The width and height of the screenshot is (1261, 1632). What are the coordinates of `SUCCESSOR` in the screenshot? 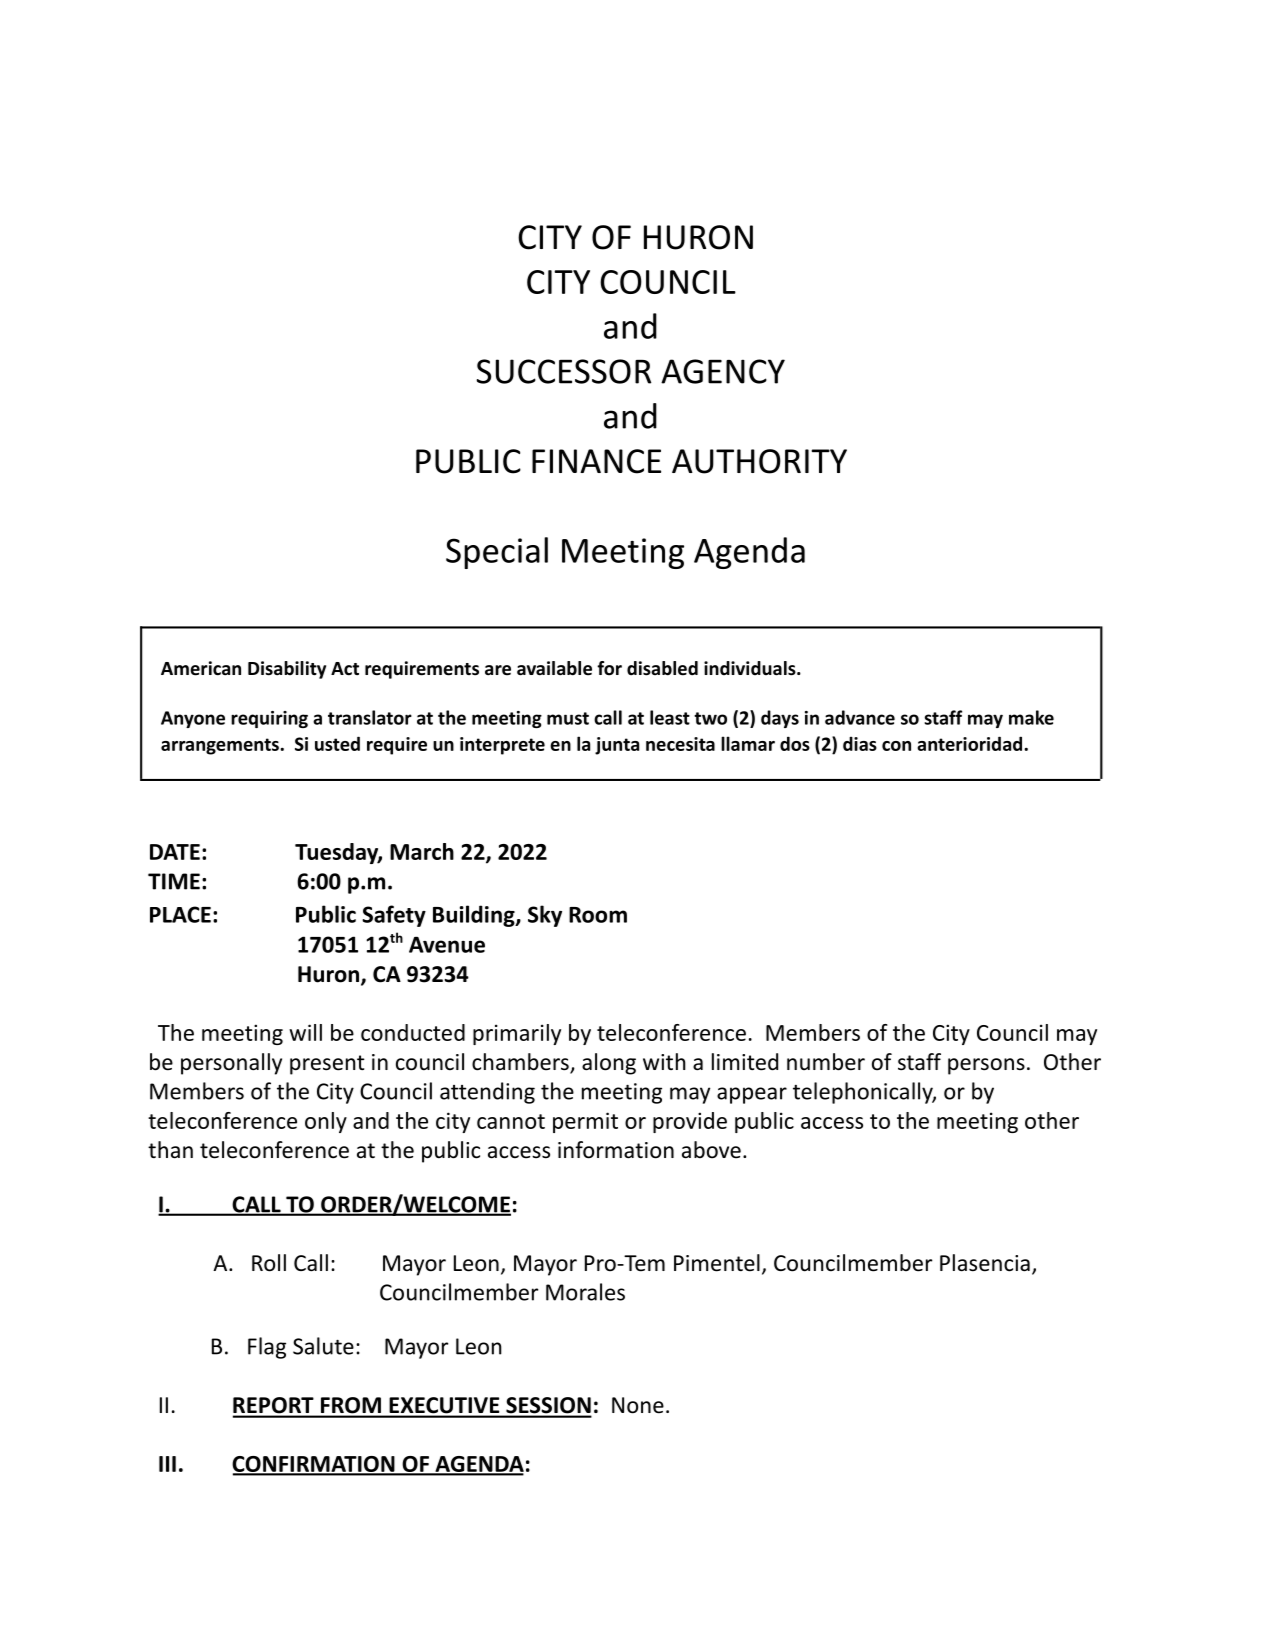 It's located at (563, 371).
